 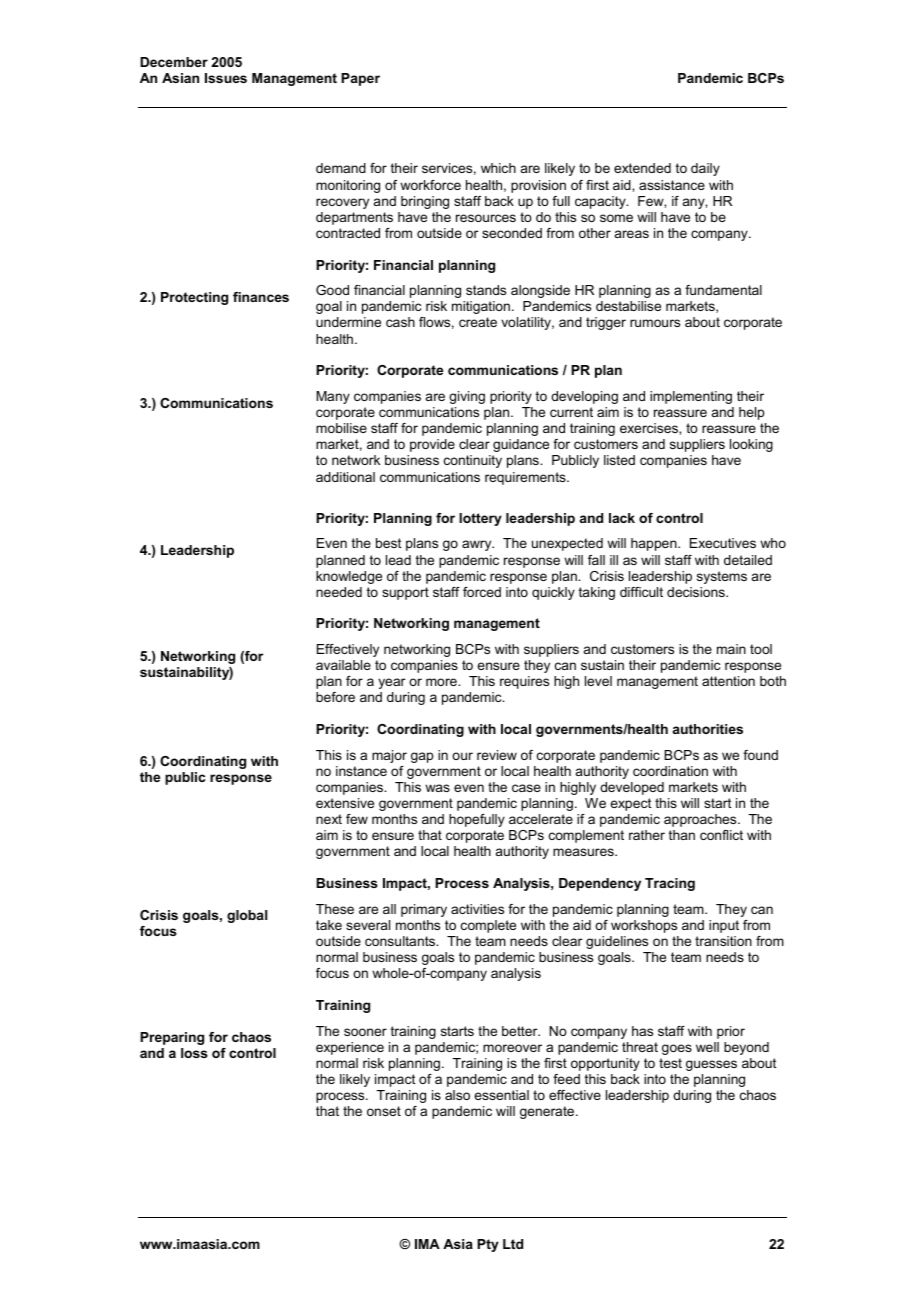 What do you see at coordinates (194, 1053) in the image?
I see `loss` at bounding box center [194, 1053].
